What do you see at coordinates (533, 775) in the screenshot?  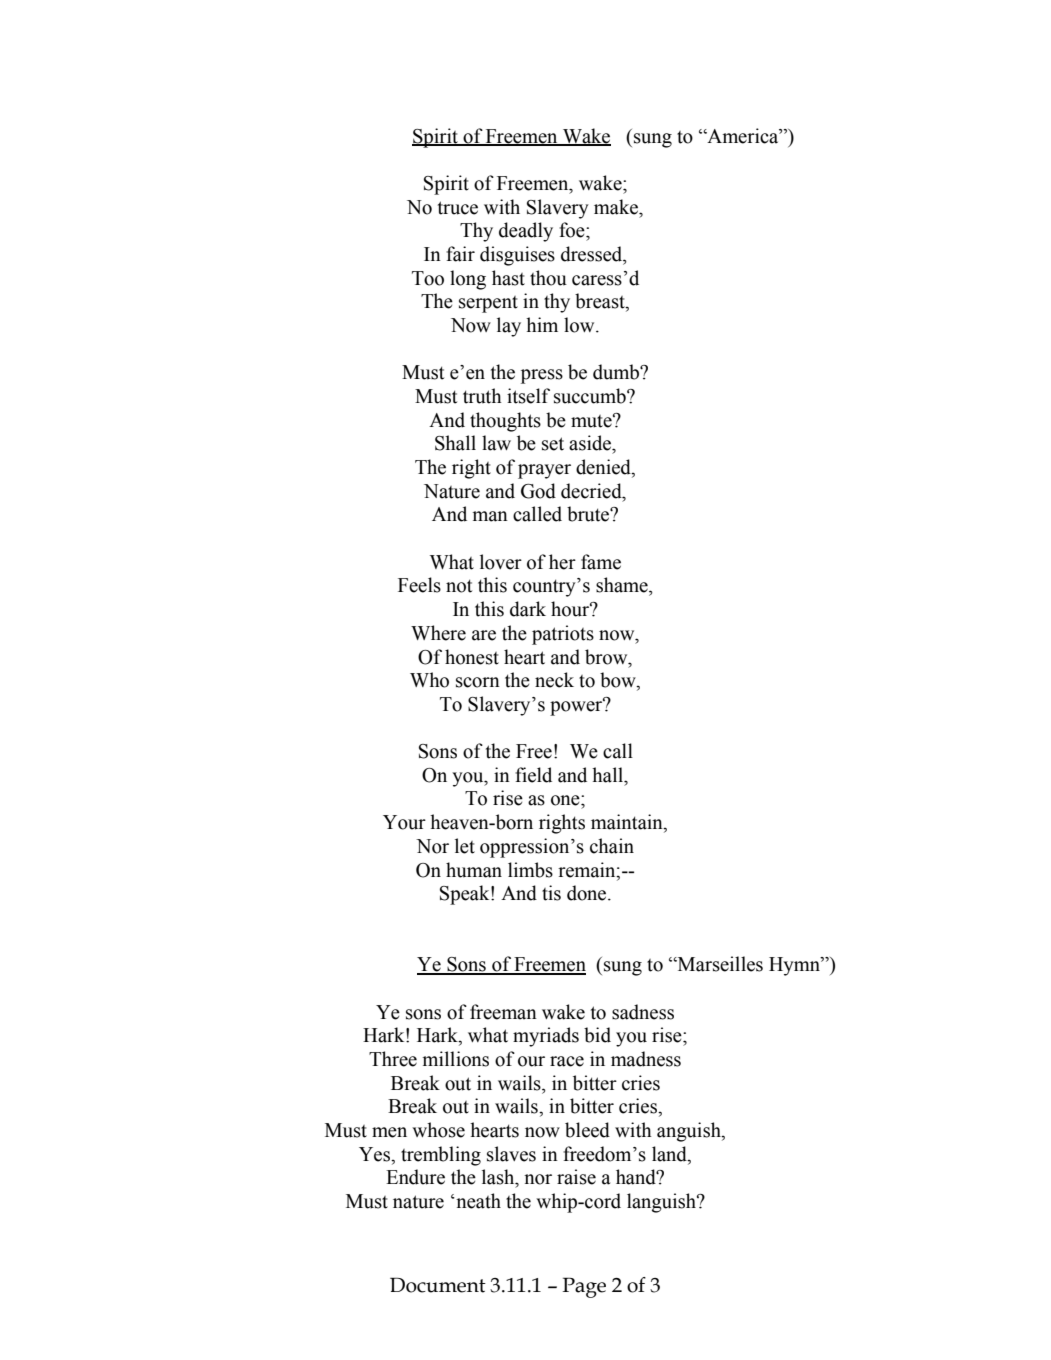 I see `field` at bounding box center [533, 775].
